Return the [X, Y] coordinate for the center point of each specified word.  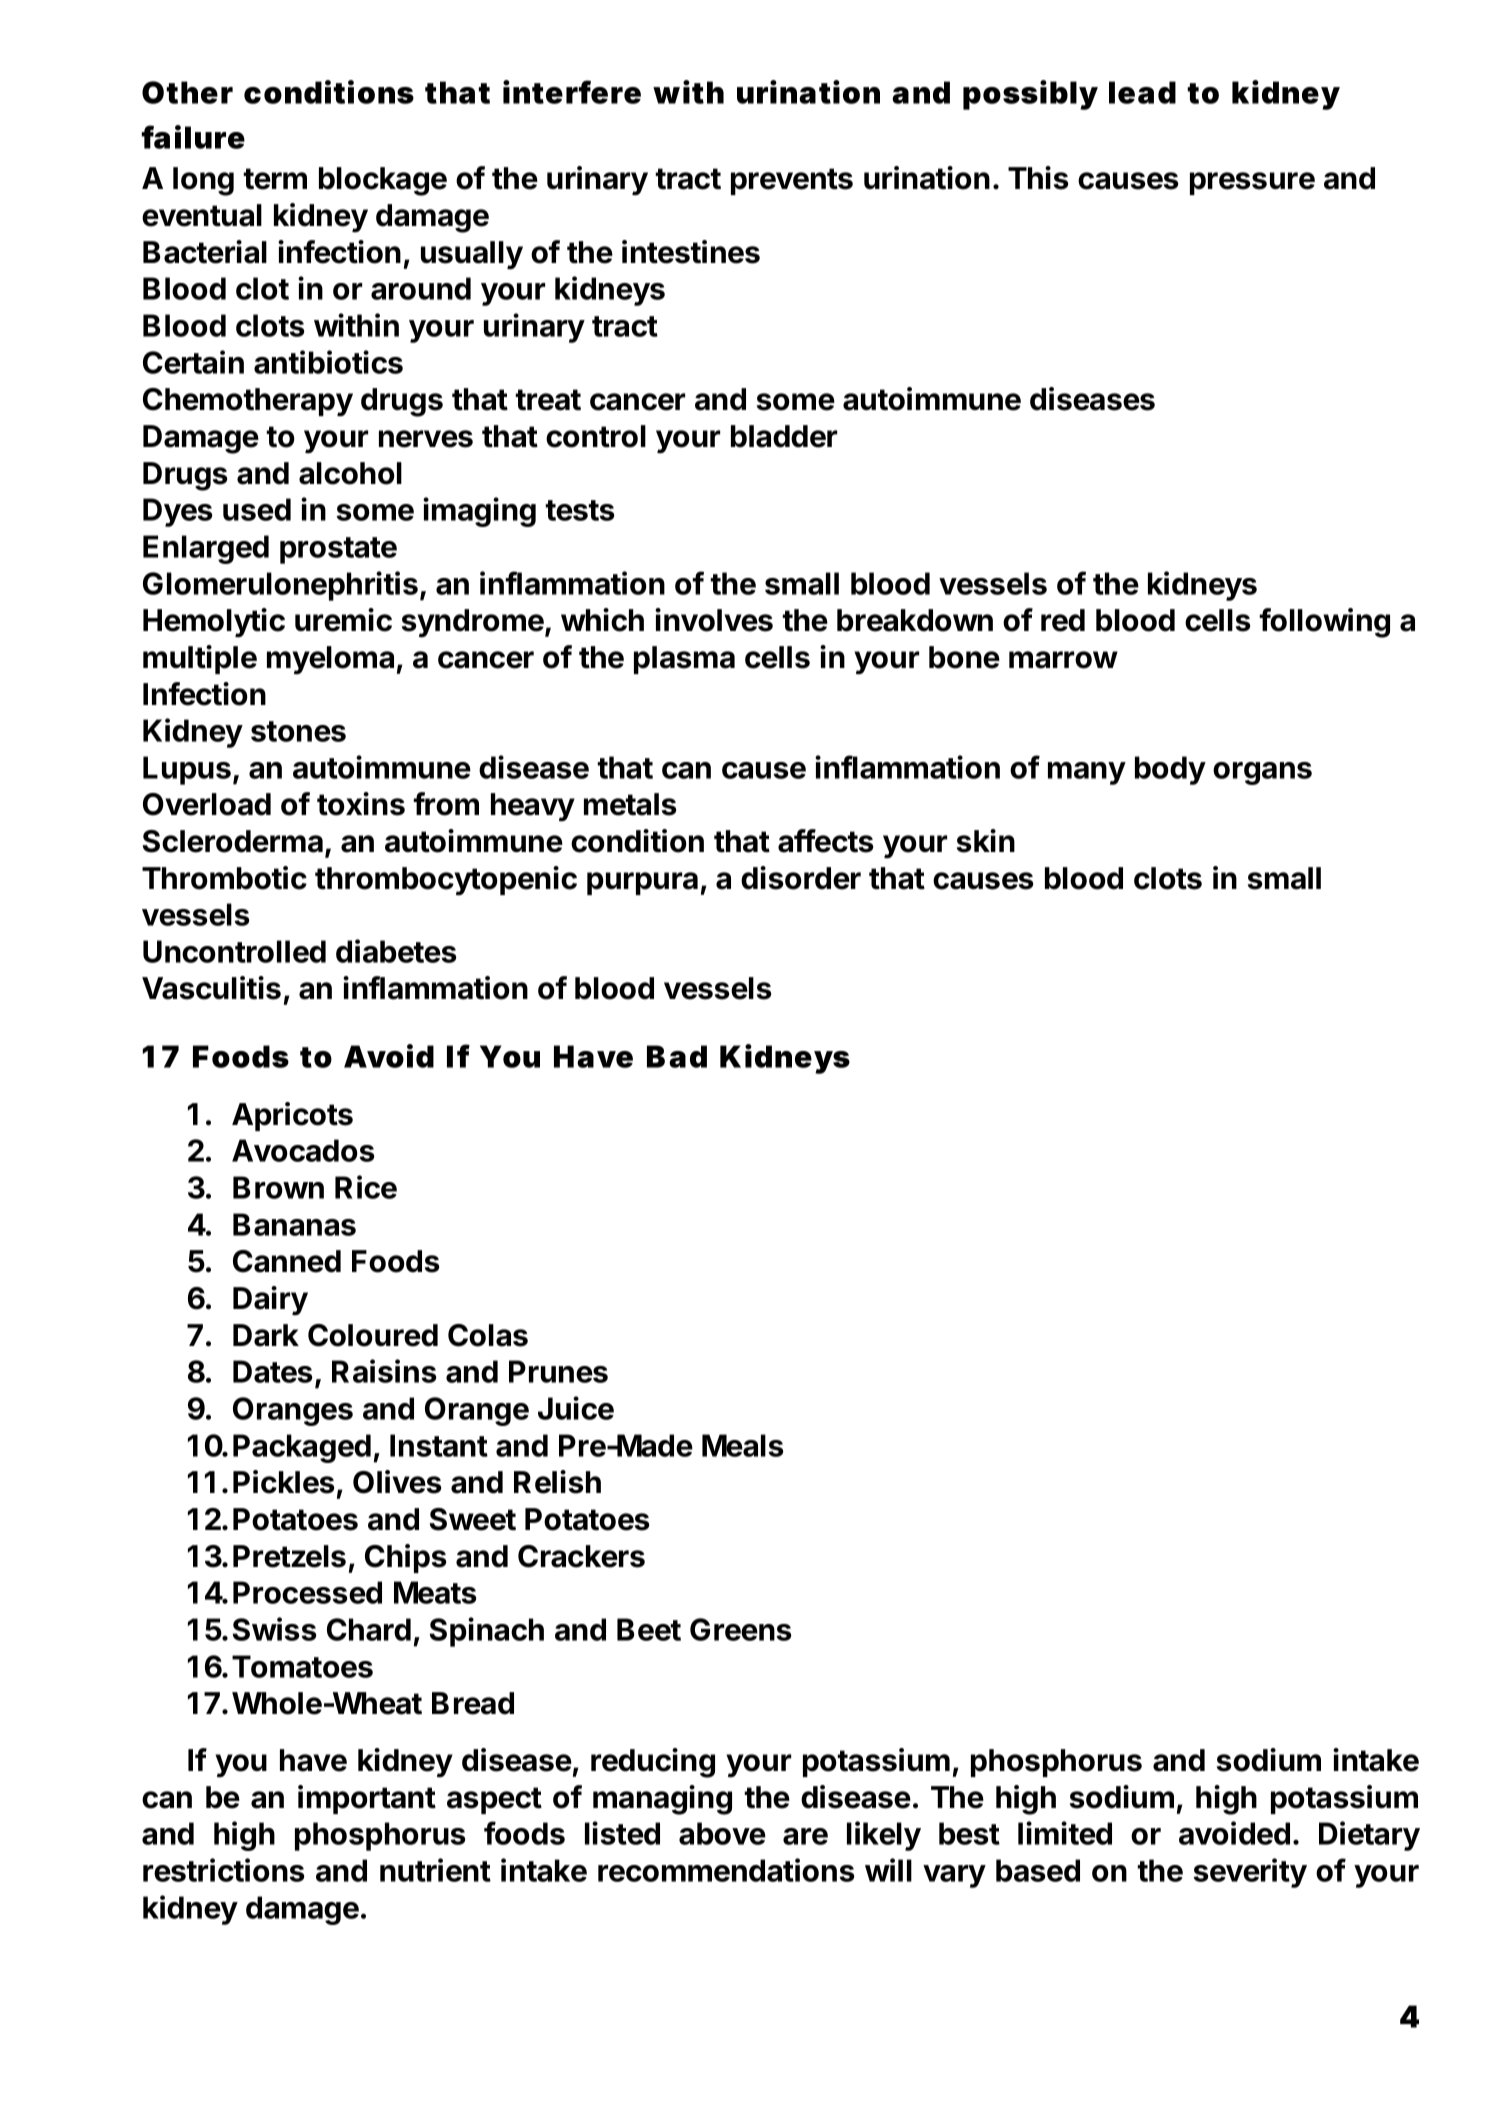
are [805, 1836]
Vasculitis [211, 988]
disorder [801, 878]
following [1324, 623]
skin [986, 841]
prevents [792, 181]
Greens [740, 1629]
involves [714, 620]
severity [1250, 1873]
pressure [1252, 183]
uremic [343, 620]
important [367, 1799]
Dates [272, 1371]
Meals [742, 1445]
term [275, 179]
